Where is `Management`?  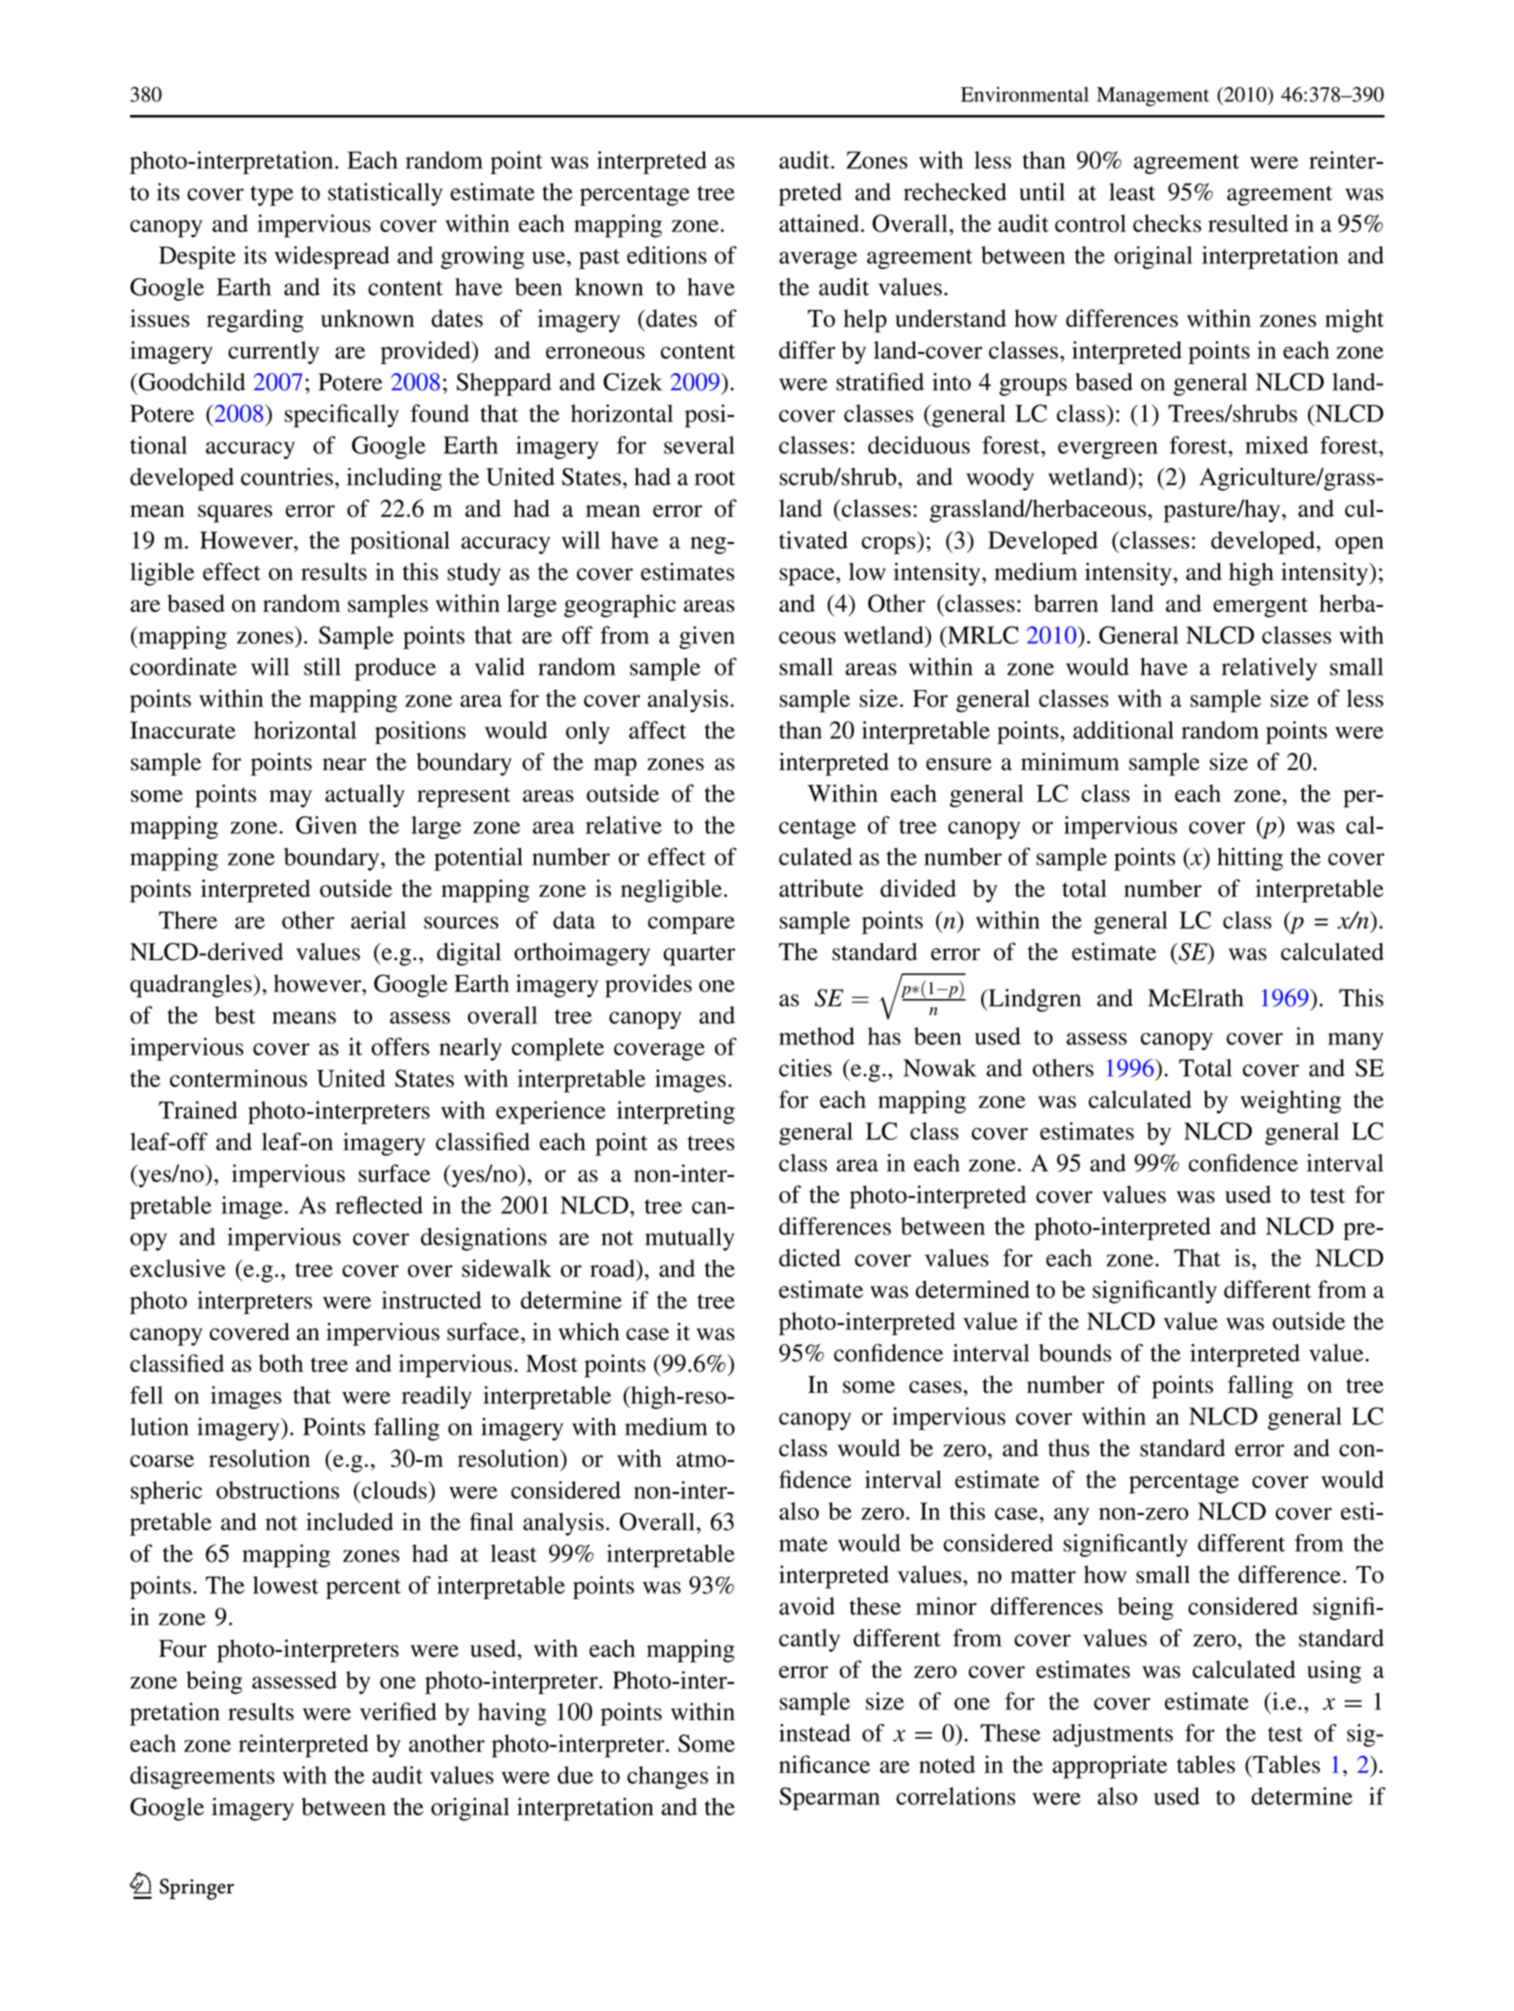
Management is located at coordinates (1153, 97).
